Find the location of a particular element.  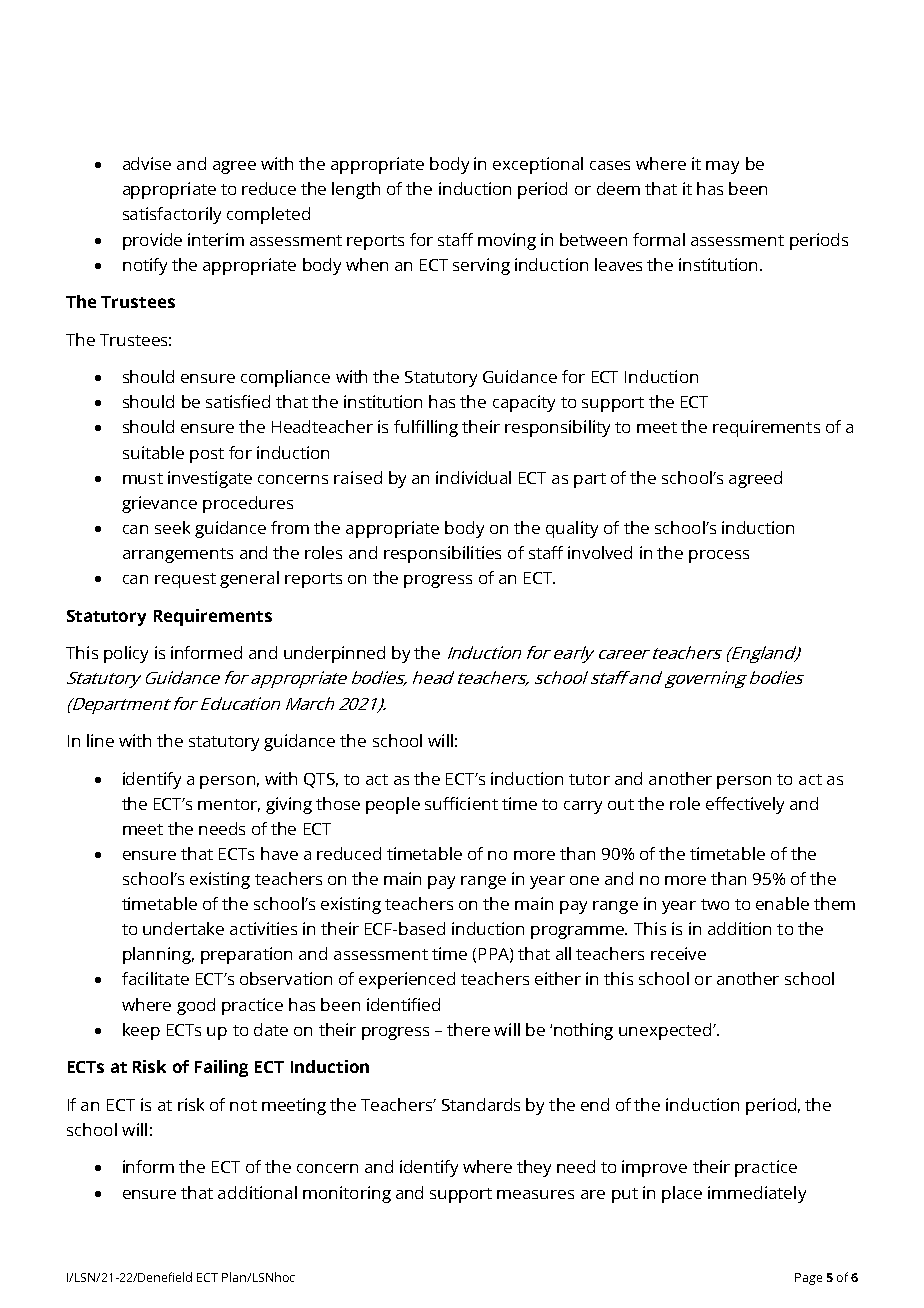

undertake is located at coordinates (183, 928).
